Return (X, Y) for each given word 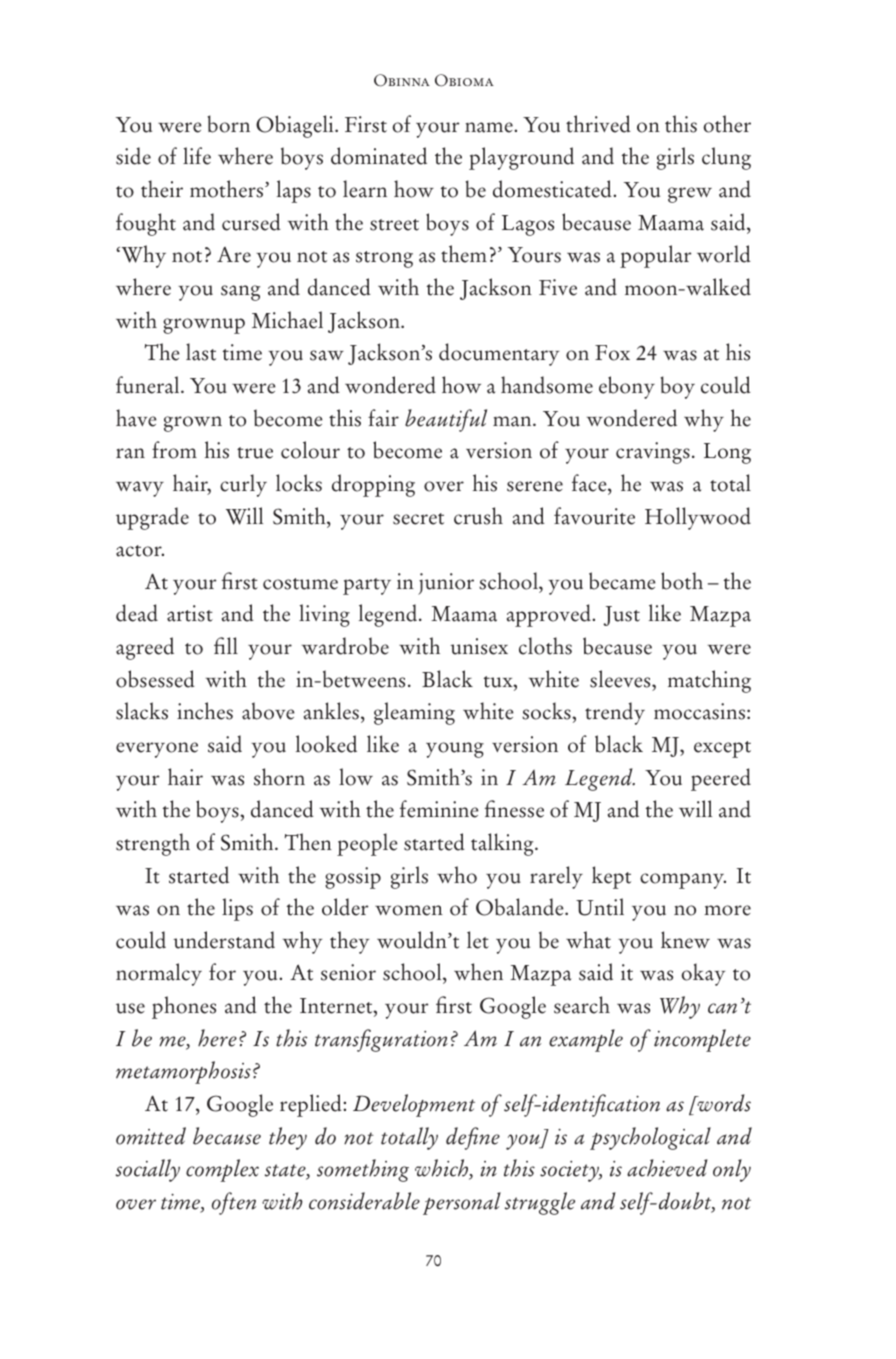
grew (690, 195)
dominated (379, 156)
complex (222, 1170)
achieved (667, 1168)
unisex (479, 646)
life (197, 156)
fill (226, 645)
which (443, 1169)
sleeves (621, 679)
